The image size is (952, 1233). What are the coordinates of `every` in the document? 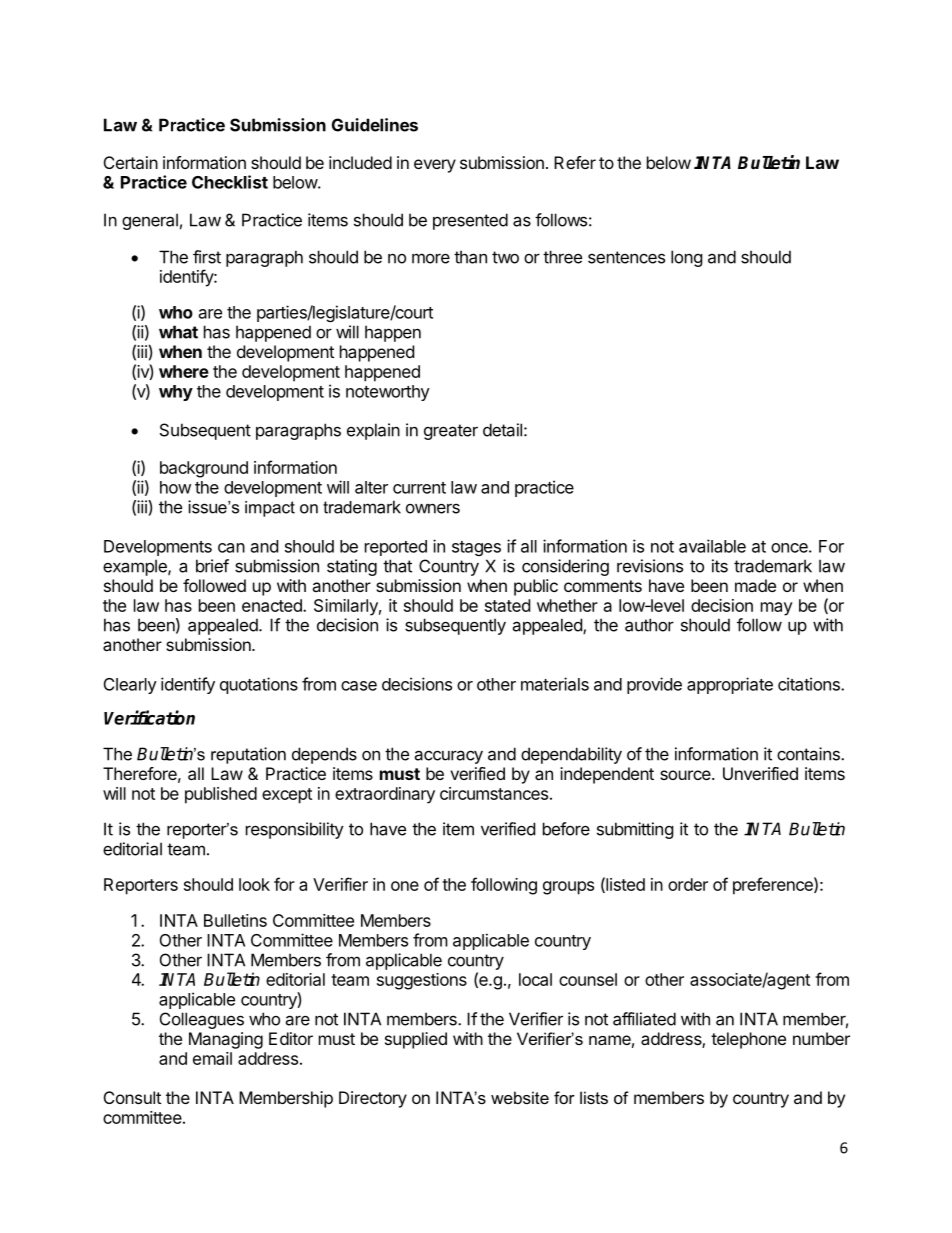 It's located at (435, 166).
